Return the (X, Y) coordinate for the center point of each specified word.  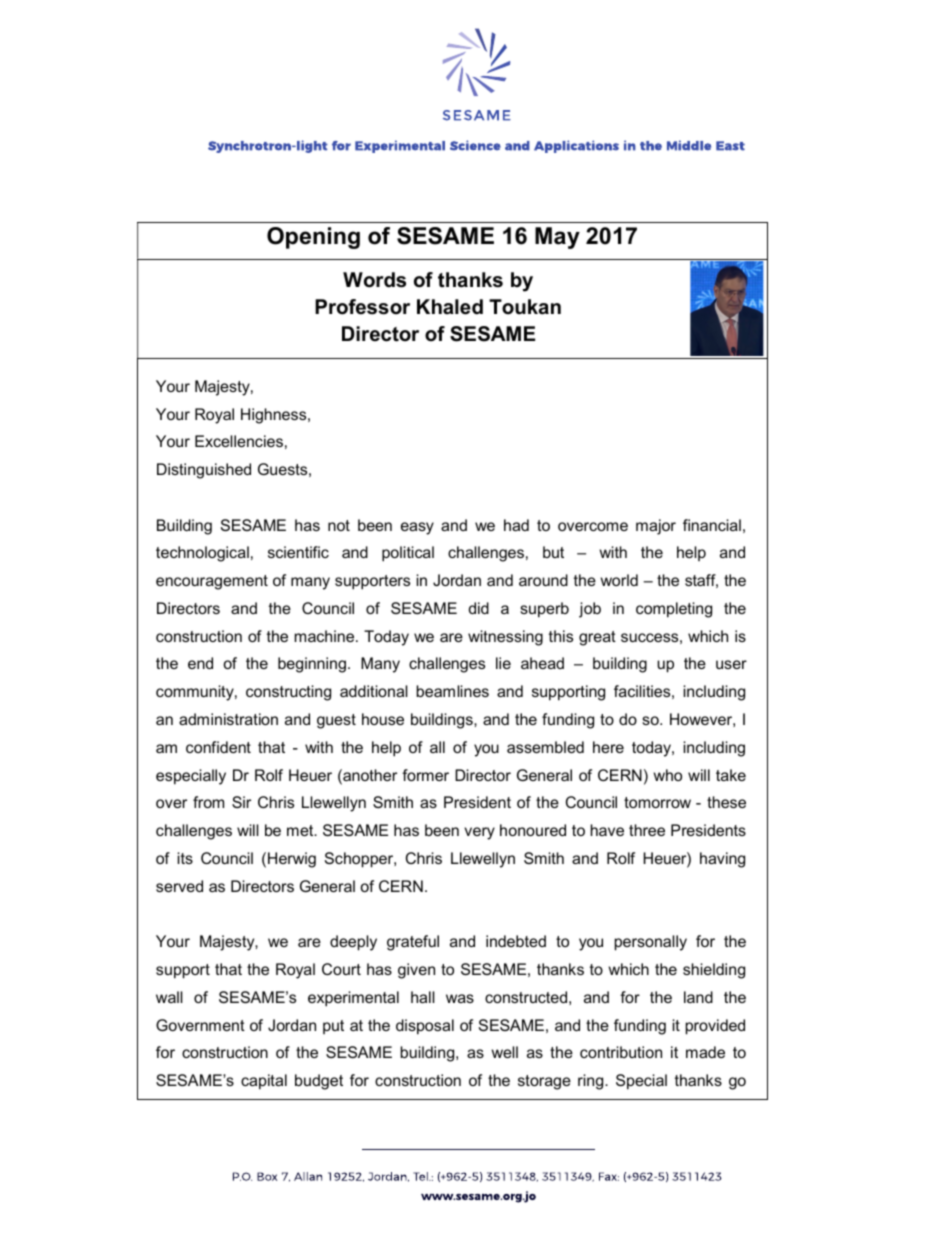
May (557, 238)
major (656, 527)
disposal (425, 1027)
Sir (241, 802)
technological (202, 554)
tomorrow (657, 802)
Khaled (450, 307)
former (425, 775)
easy (417, 528)
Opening (313, 238)
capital (264, 1082)
